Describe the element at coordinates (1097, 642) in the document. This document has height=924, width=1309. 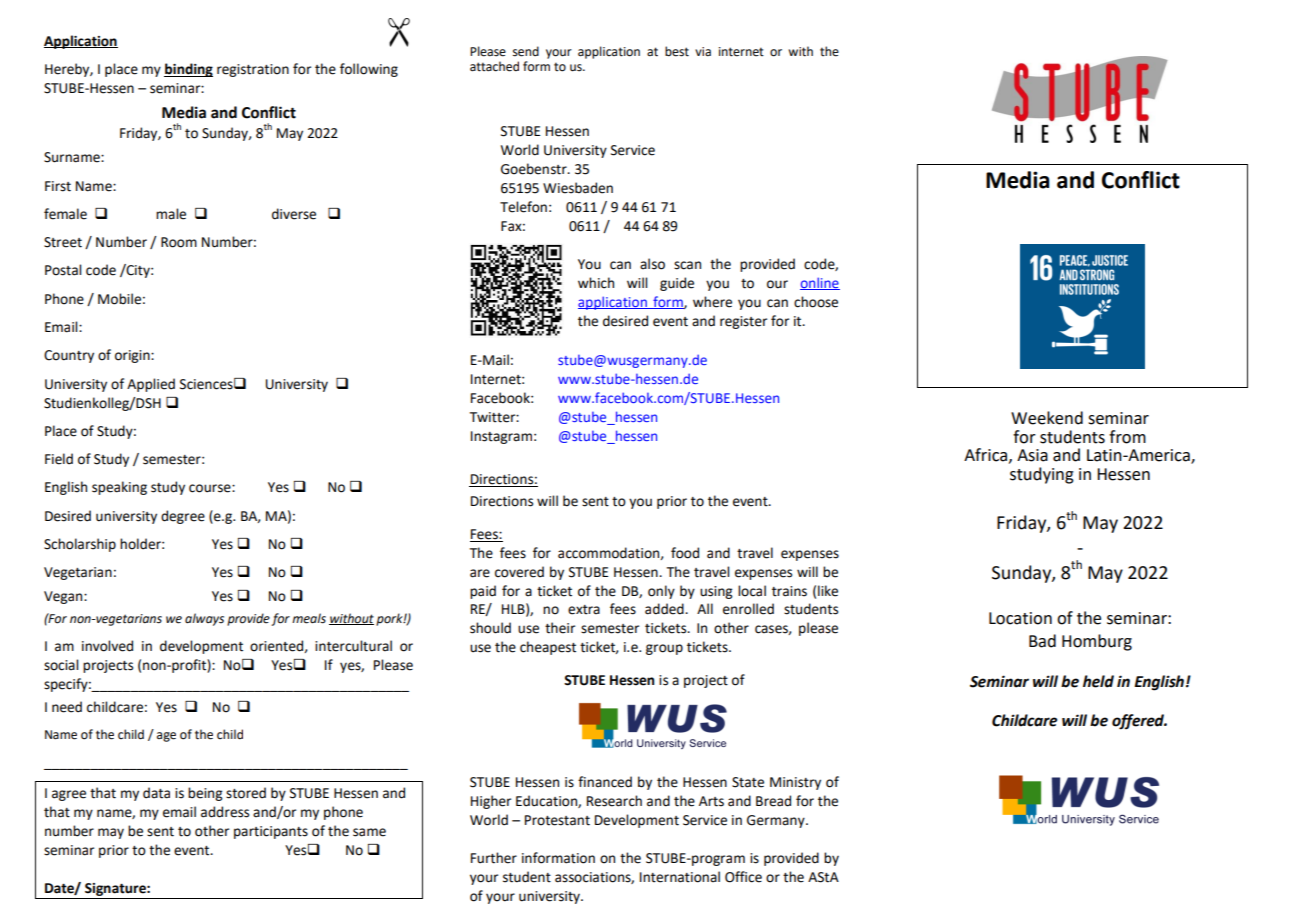
I see `Homburg` at that location.
